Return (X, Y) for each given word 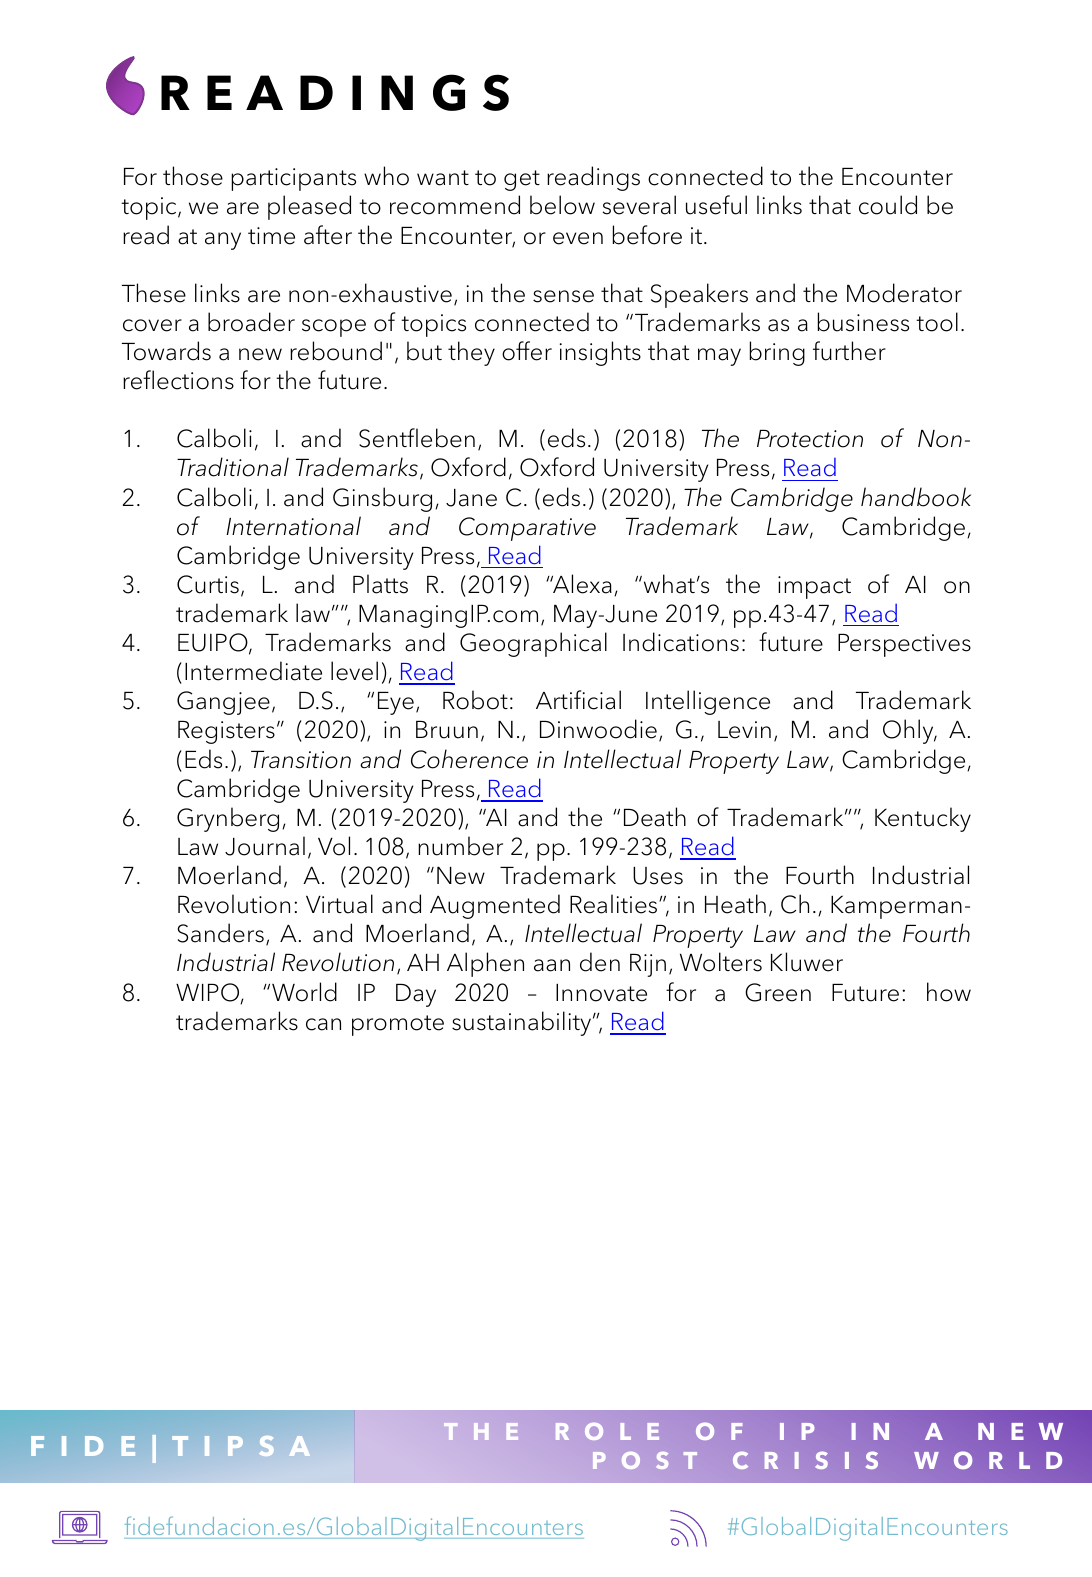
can (323, 1024)
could (888, 205)
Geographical (533, 644)
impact (814, 587)
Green (778, 992)
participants (293, 179)
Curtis (208, 584)
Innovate (601, 993)
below (562, 205)
